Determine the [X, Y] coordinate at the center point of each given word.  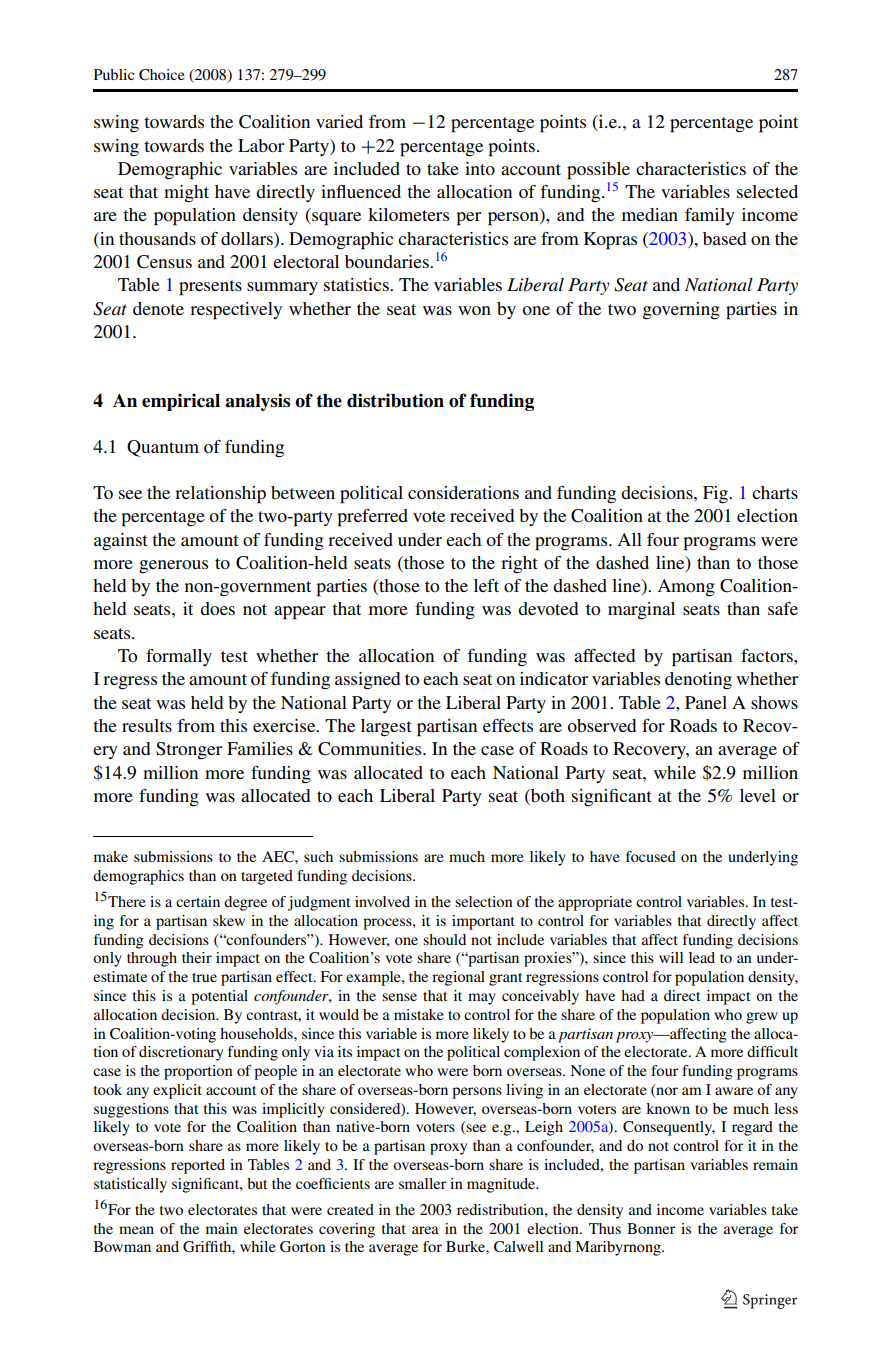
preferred [372, 518]
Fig [716, 495]
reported [198, 1166]
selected [767, 191]
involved [382, 901]
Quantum [163, 448]
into [480, 168]
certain [198, 901]
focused [651, 856]
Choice [162, 74]
